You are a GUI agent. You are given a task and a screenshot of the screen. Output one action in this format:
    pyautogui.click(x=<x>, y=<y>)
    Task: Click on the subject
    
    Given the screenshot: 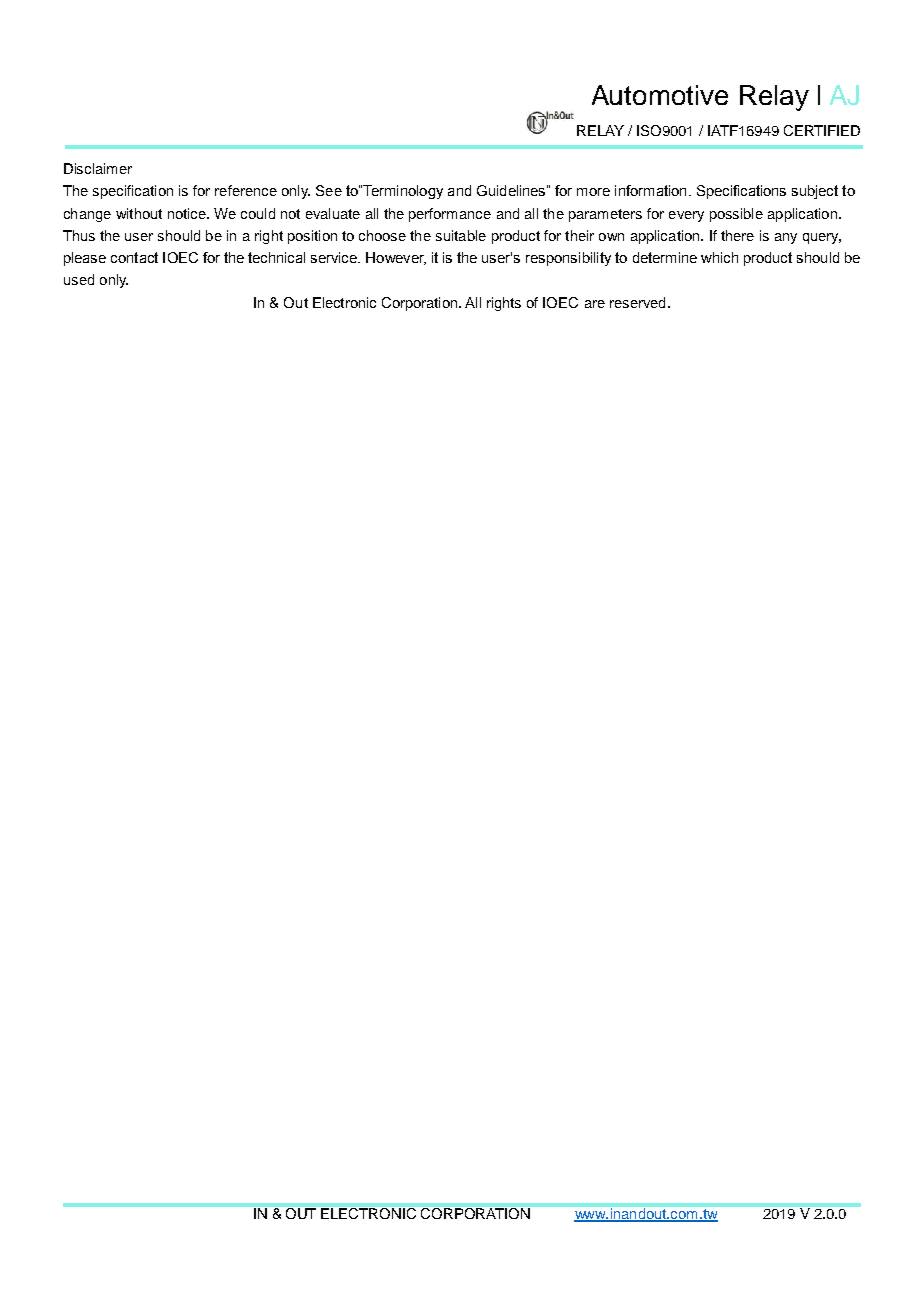 What is the action you would take?
    pyautogui.click(x=815, y=192)
